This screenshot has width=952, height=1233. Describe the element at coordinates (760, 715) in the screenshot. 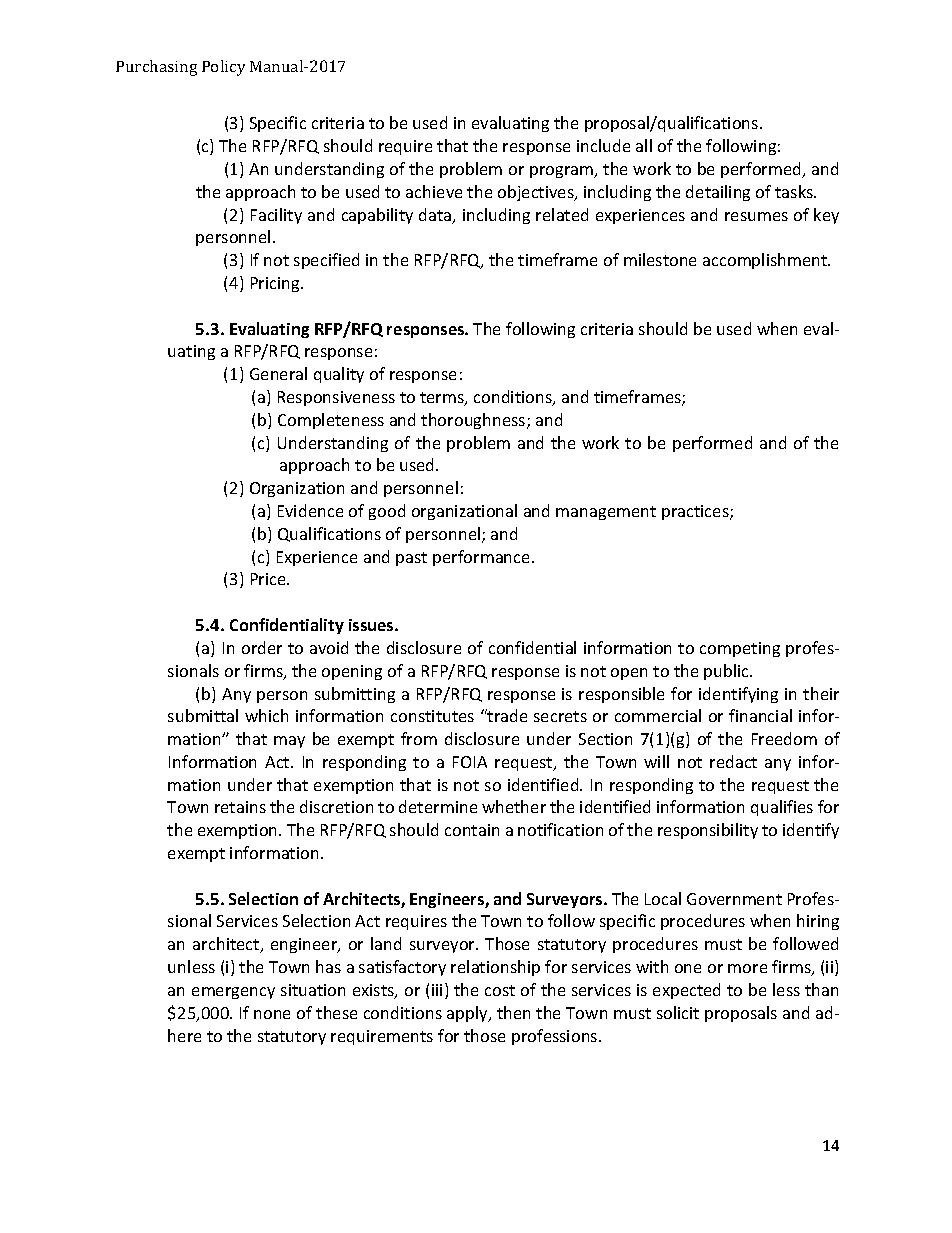

I see `financial` at that location.
